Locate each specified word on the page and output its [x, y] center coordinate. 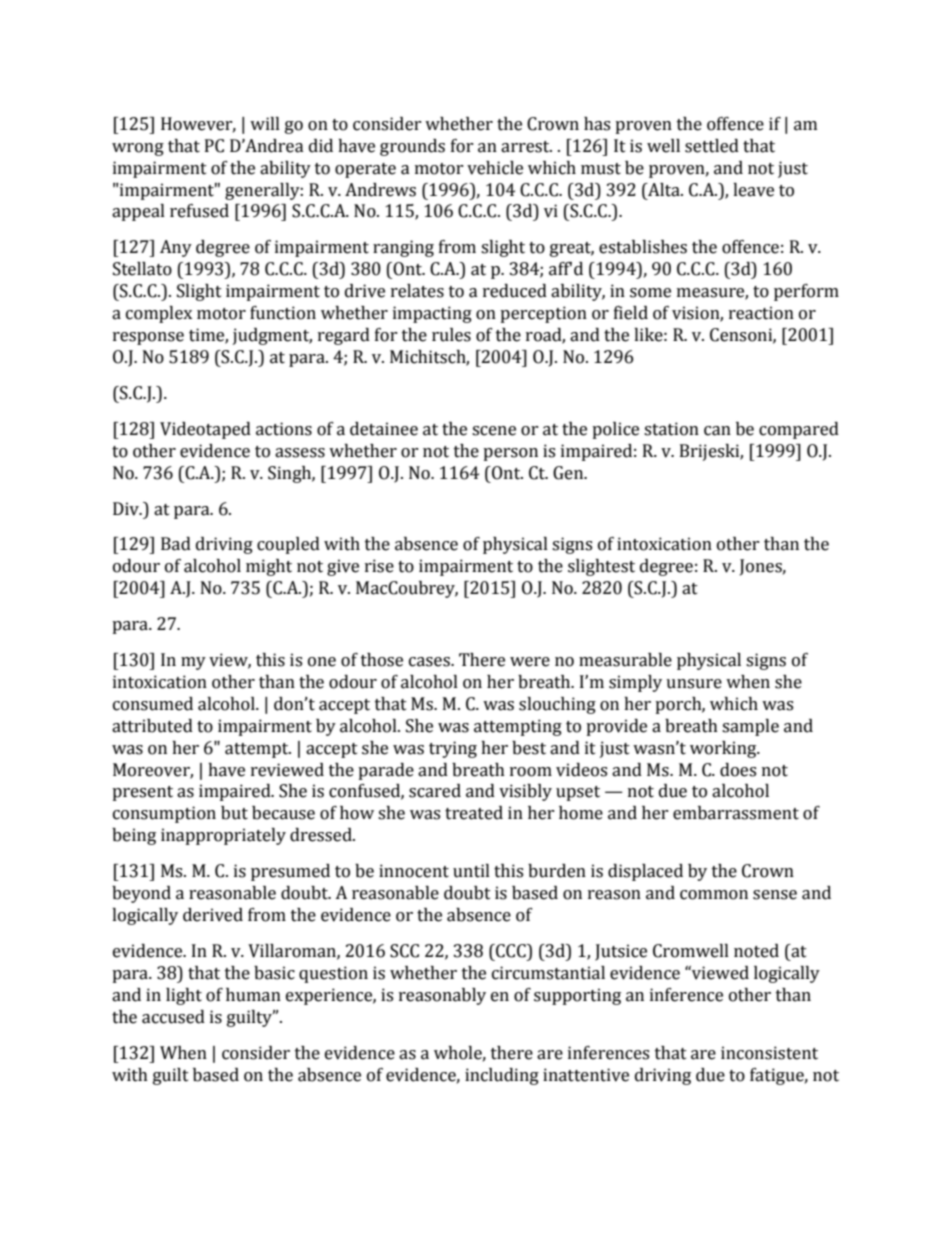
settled [712, 146]
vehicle [495, 168]
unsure [694, 684]
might [269, 567]
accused [173, 1017]
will [265, 123]
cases [430, 662]
